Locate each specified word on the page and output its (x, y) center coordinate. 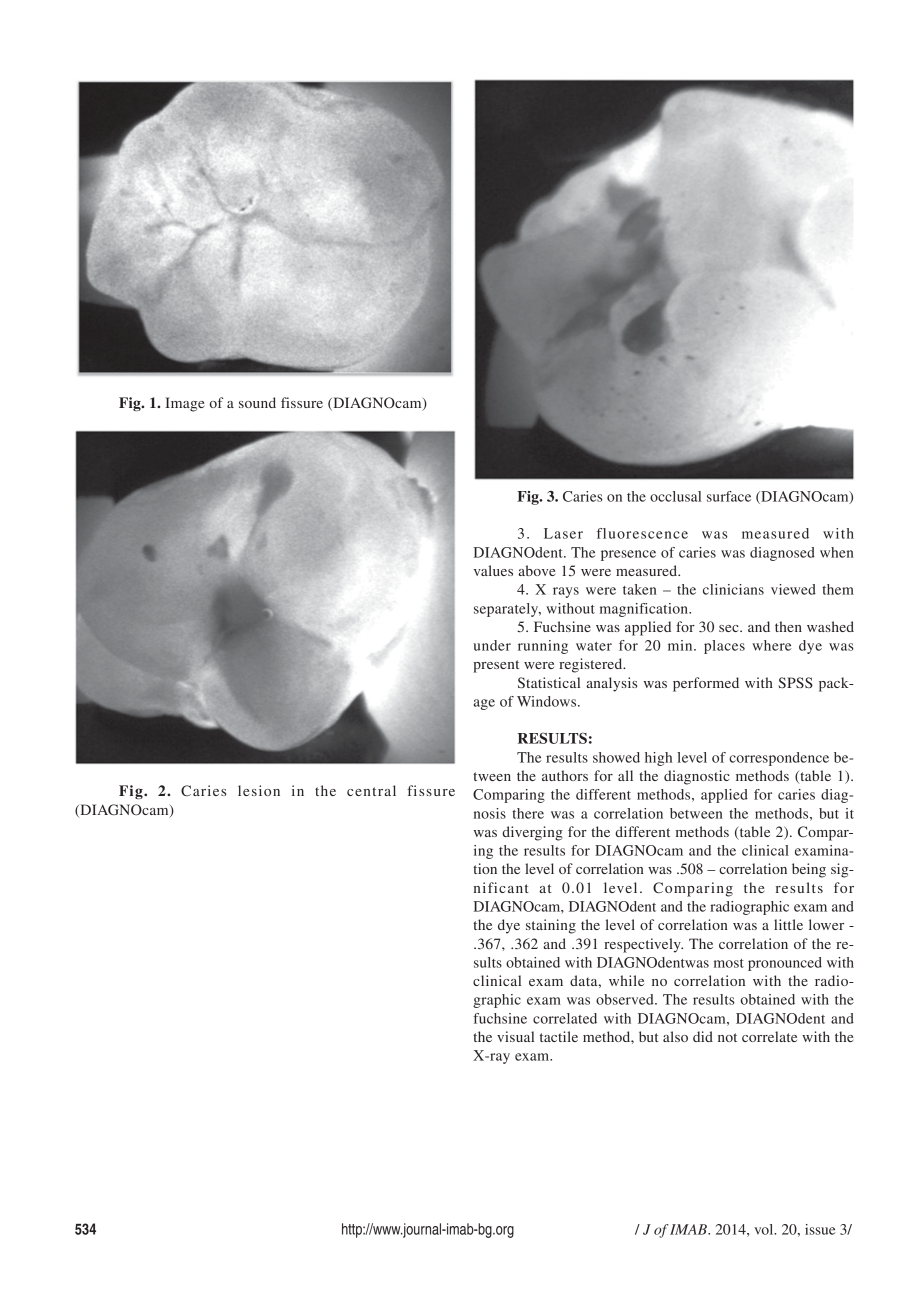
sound (257, 402)
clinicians (733, 589)
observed (626, 999)
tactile (559, 1036)
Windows (548, 701)
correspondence (779, 759)
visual (515, 1036)
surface (729, 496)
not (727, 1037)
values (493, 570)
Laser (563, 533)
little (788, 924)
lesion (259, 790)
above (536, 570)
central (371, 790)
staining (551, 926)
